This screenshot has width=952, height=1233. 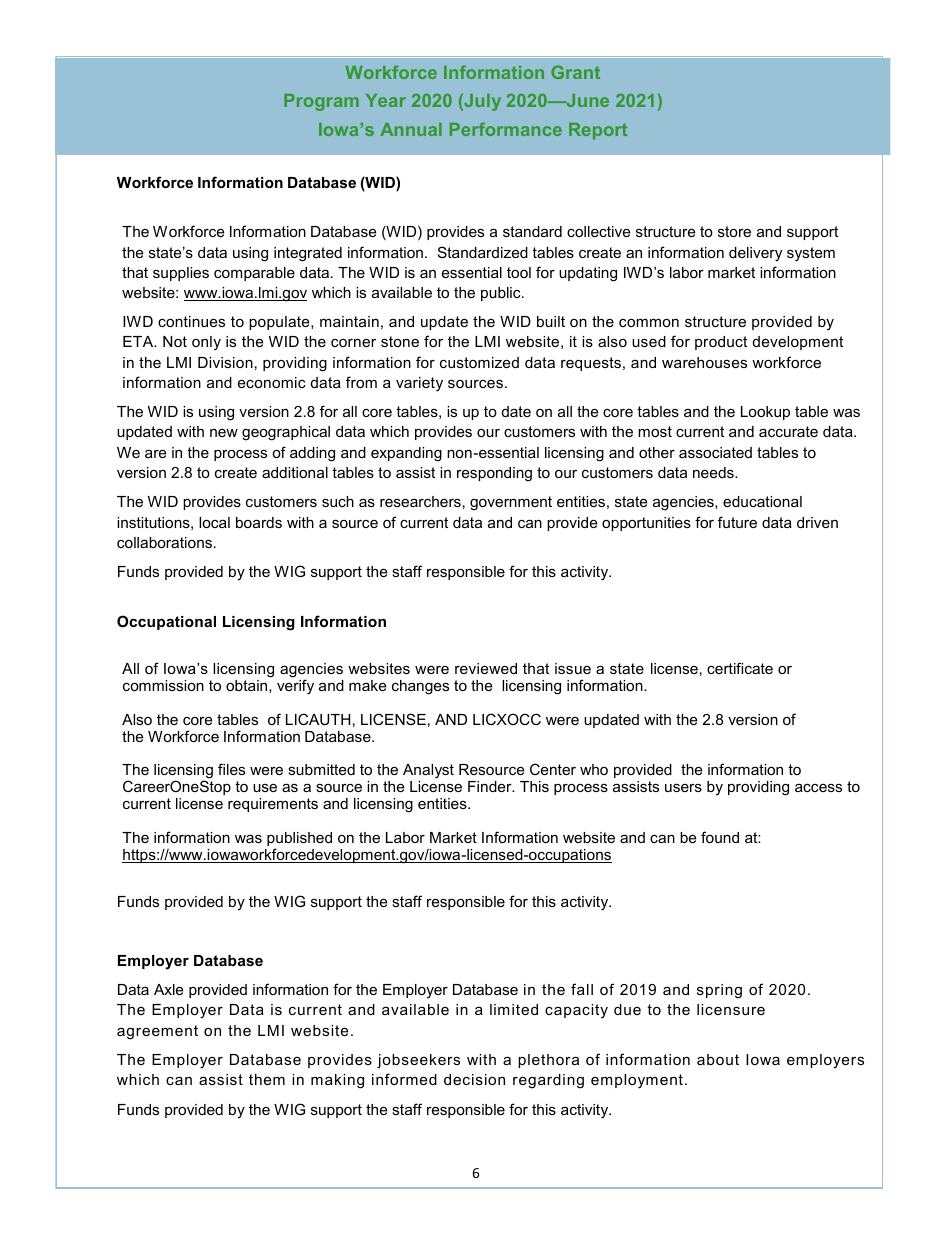 What do you see at coordinates (206, 343) in the screenshot?
I see `only` at bounding box center [206, 343].
